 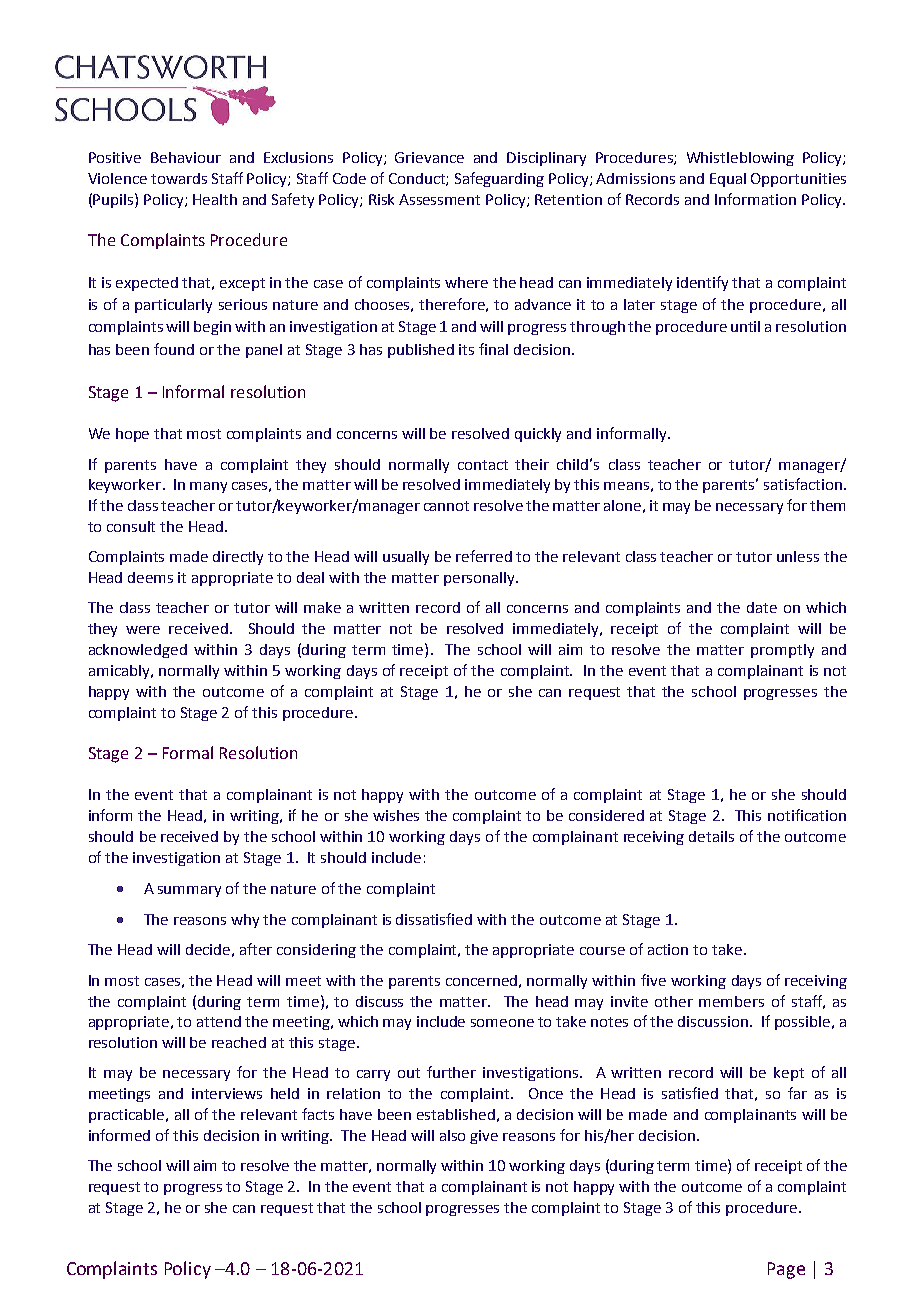 I want to click on promptly, so click(x=782, y=651).
